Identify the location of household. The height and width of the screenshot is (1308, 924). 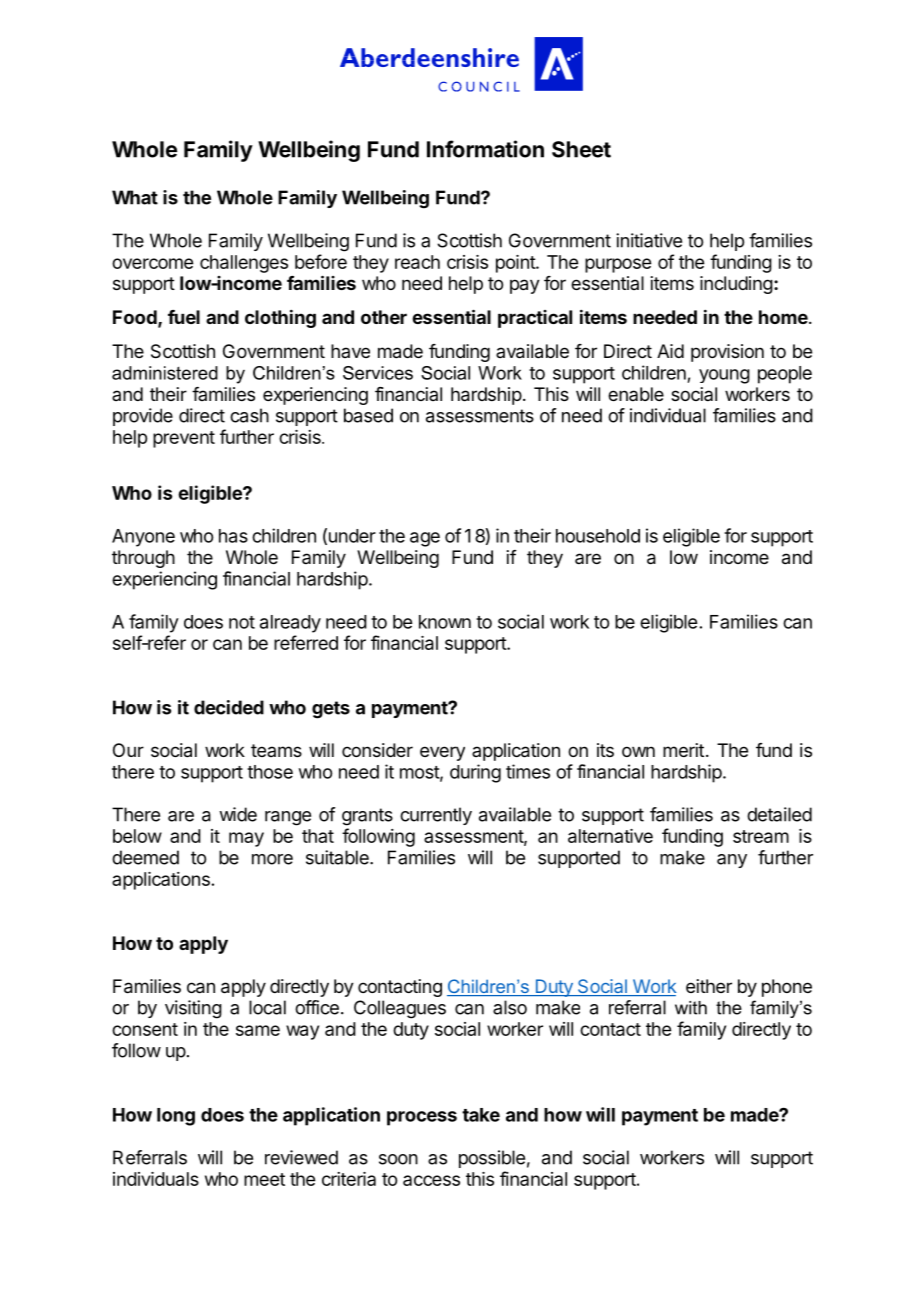
(598, 536).
